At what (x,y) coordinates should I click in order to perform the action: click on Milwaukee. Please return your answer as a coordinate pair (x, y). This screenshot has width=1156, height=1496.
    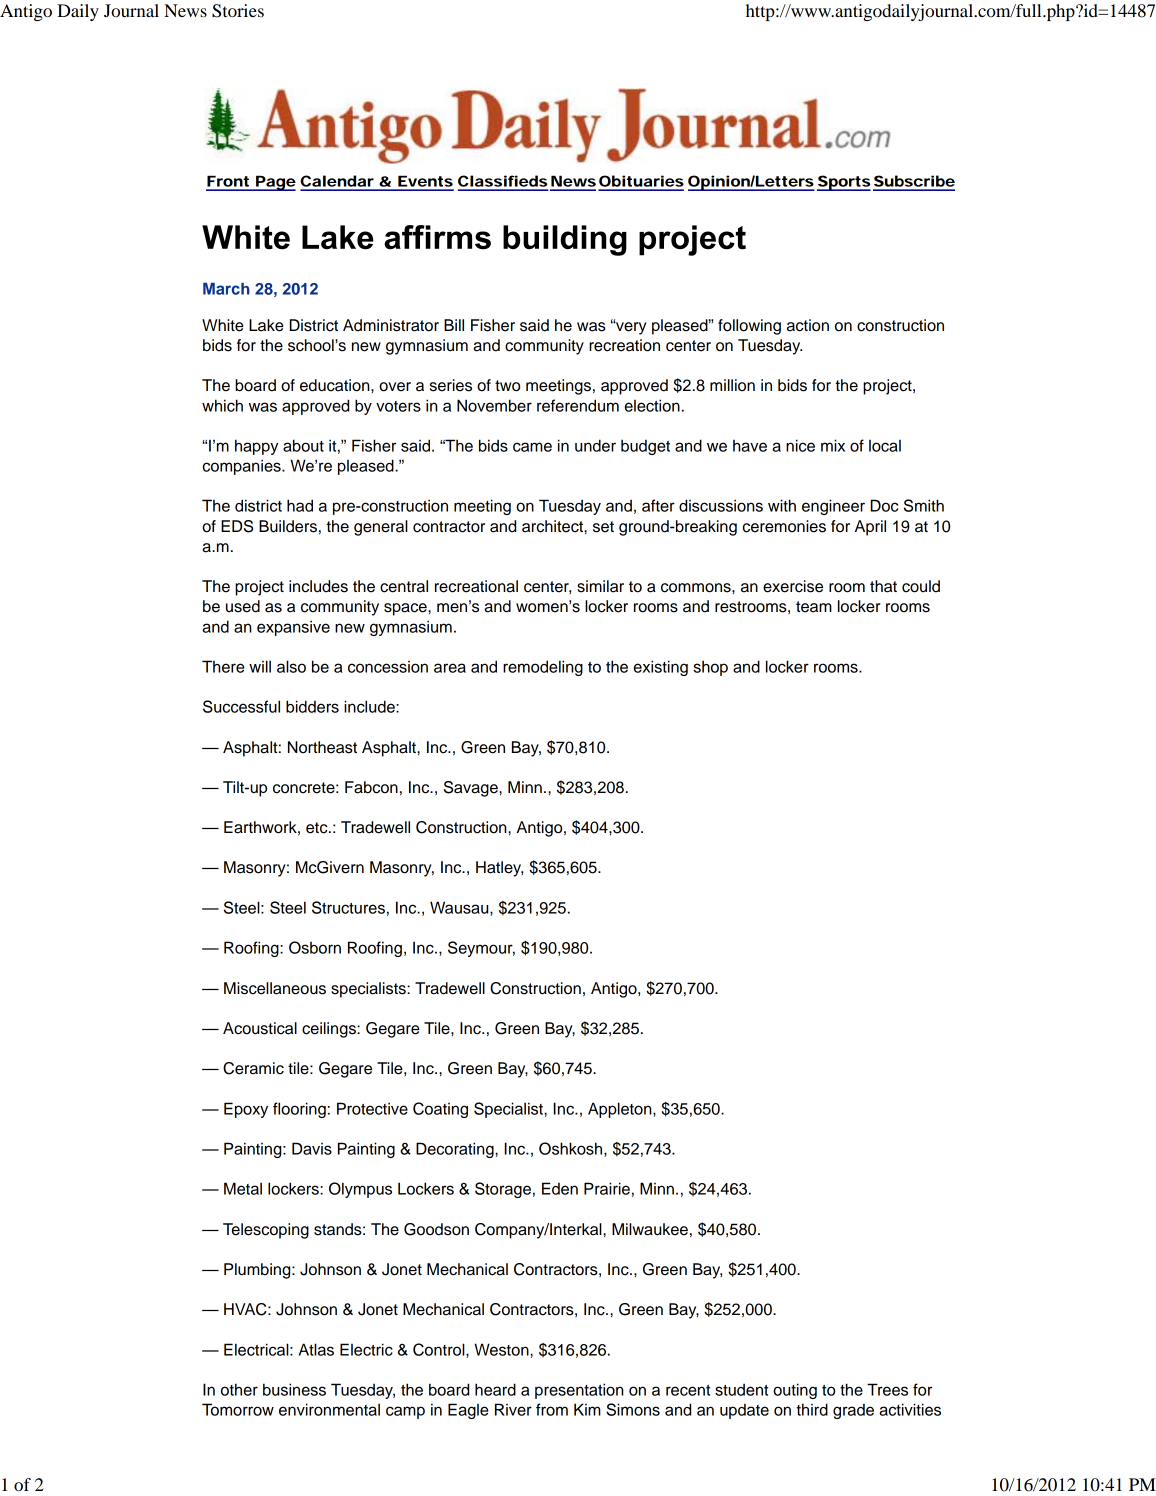
    Looking at the image, I should click on (650, 1229).
